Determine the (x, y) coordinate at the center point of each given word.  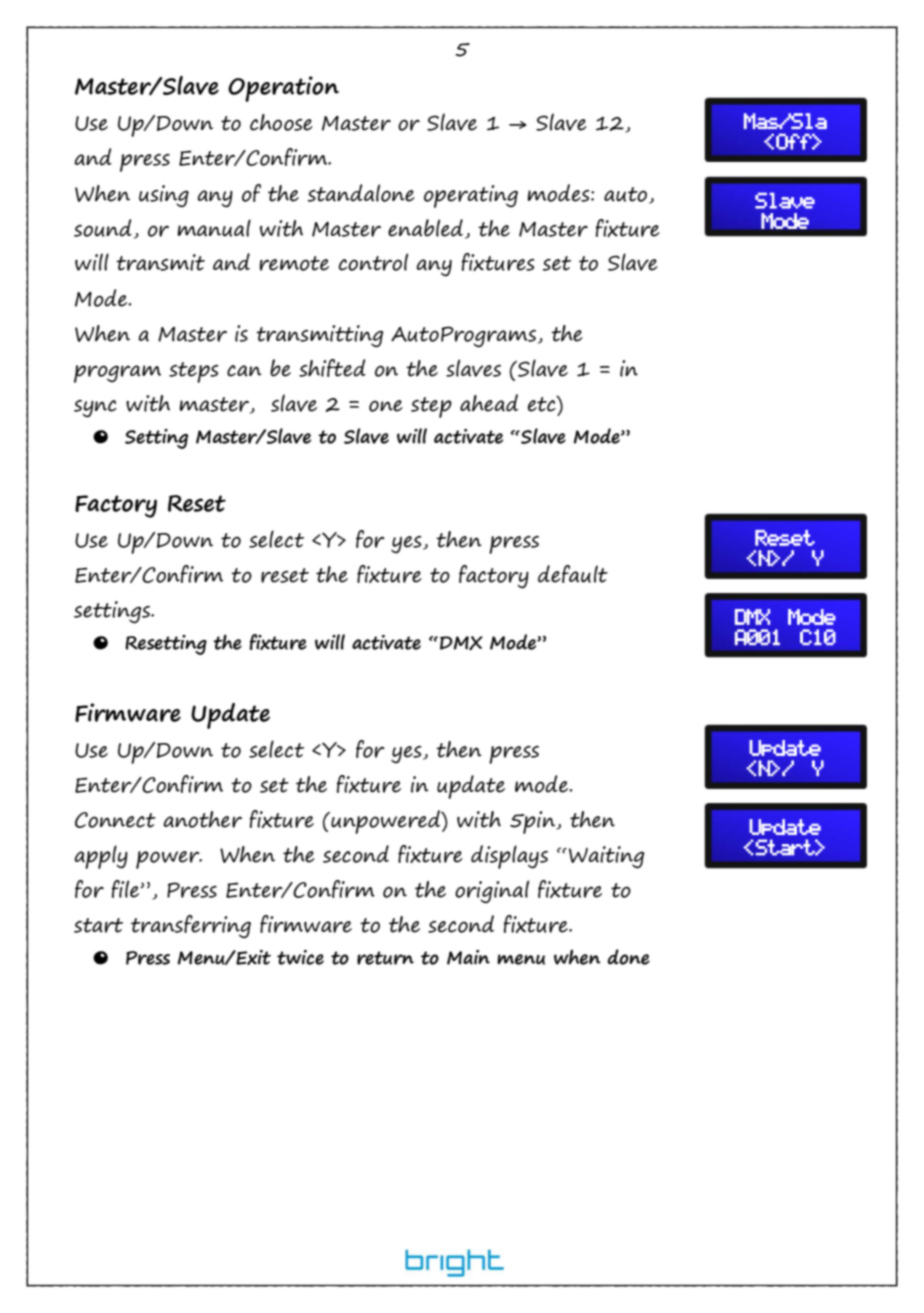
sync (95, 409)
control (373, 262)
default (573, 574)
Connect (115, 820)
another (202, 819)
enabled (427, 229)
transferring (191, 926)
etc (543, 403)
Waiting (607, 857)
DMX (461, 643)
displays (509, 857)
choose (281, 122)
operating (471, 196)
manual (214, 228)
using (164, 196)
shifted (332, 368)
